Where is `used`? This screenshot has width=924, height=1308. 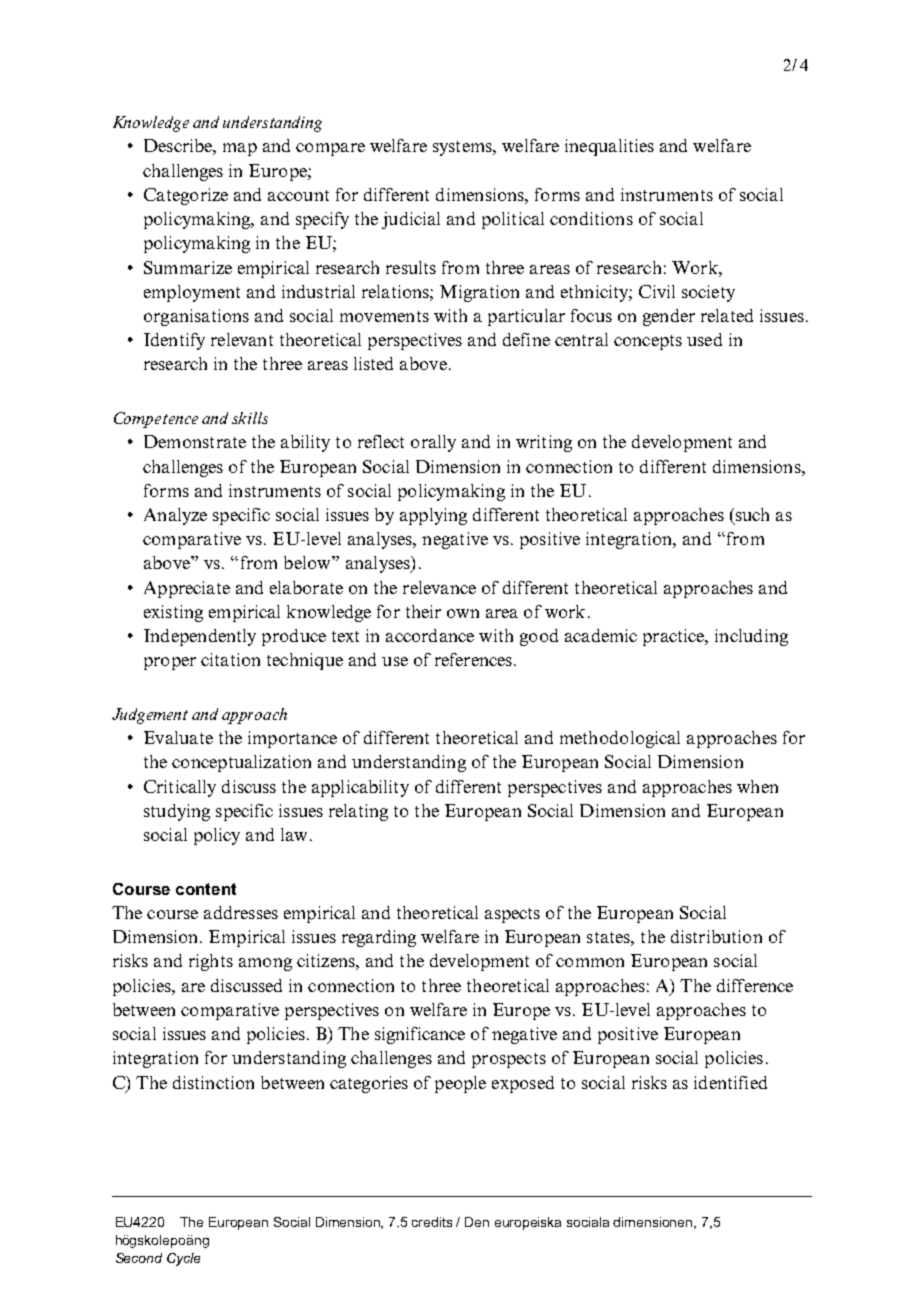
used is located at coordinates (704, 339).
